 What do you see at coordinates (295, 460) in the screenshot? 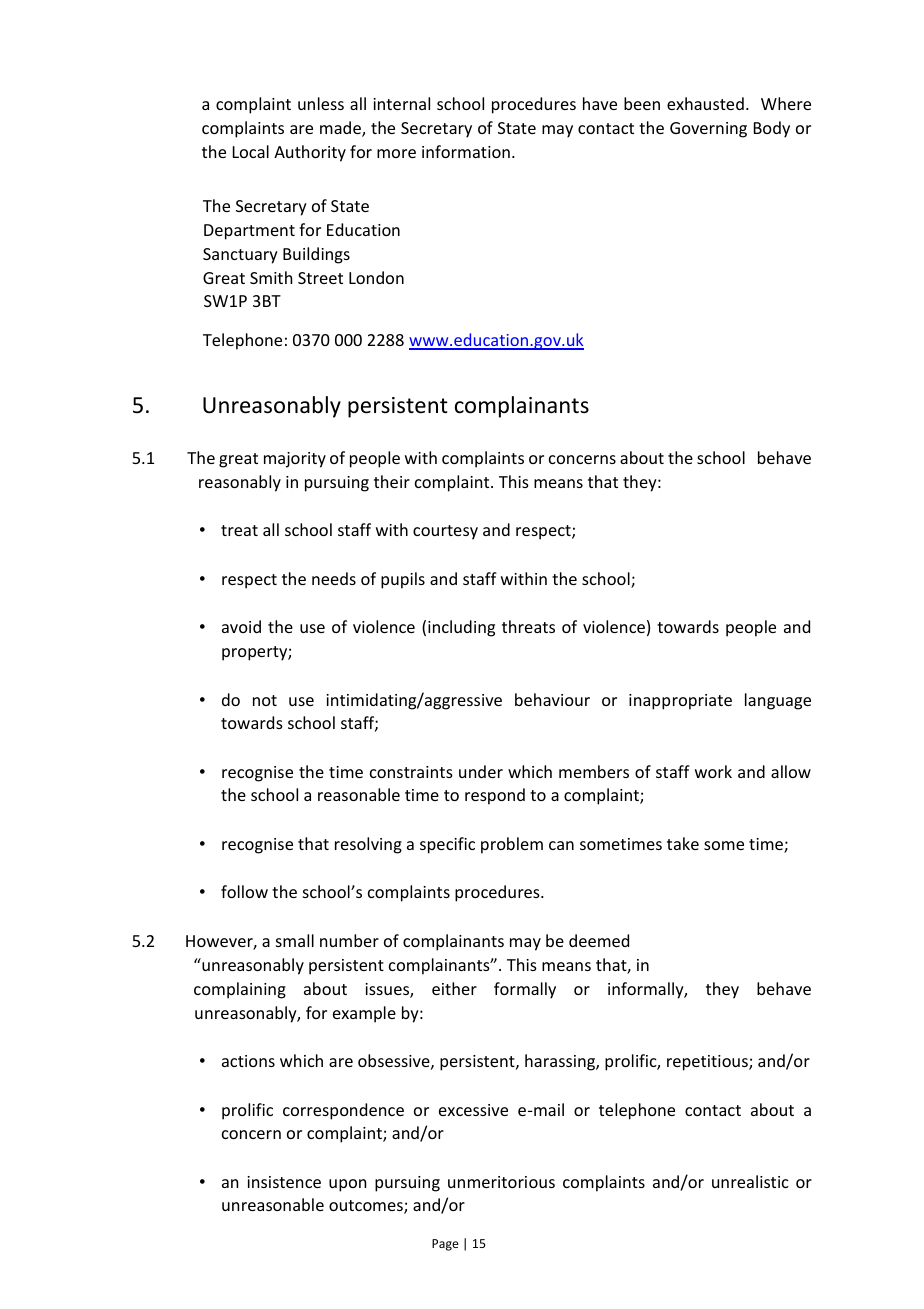
I see `majority` at bounding box center [295, 460].
